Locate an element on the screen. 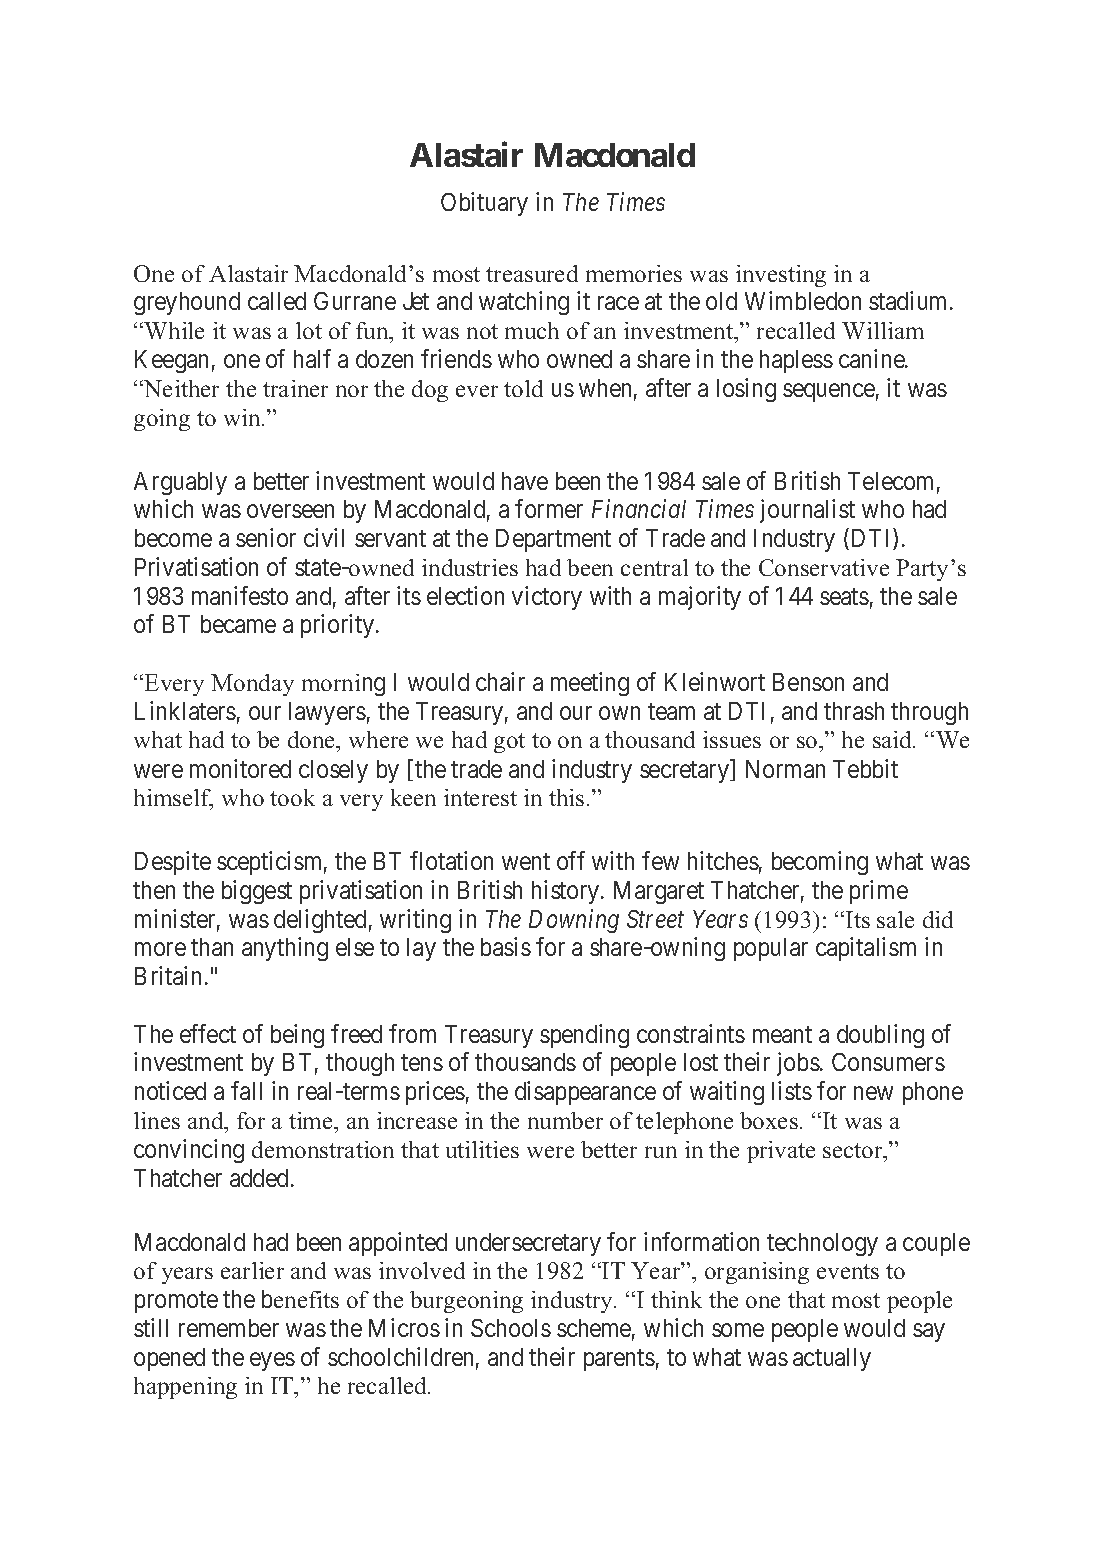 The width and height of the screenshot is (1105, 1562). investing is located at coordinates (781, 276).
